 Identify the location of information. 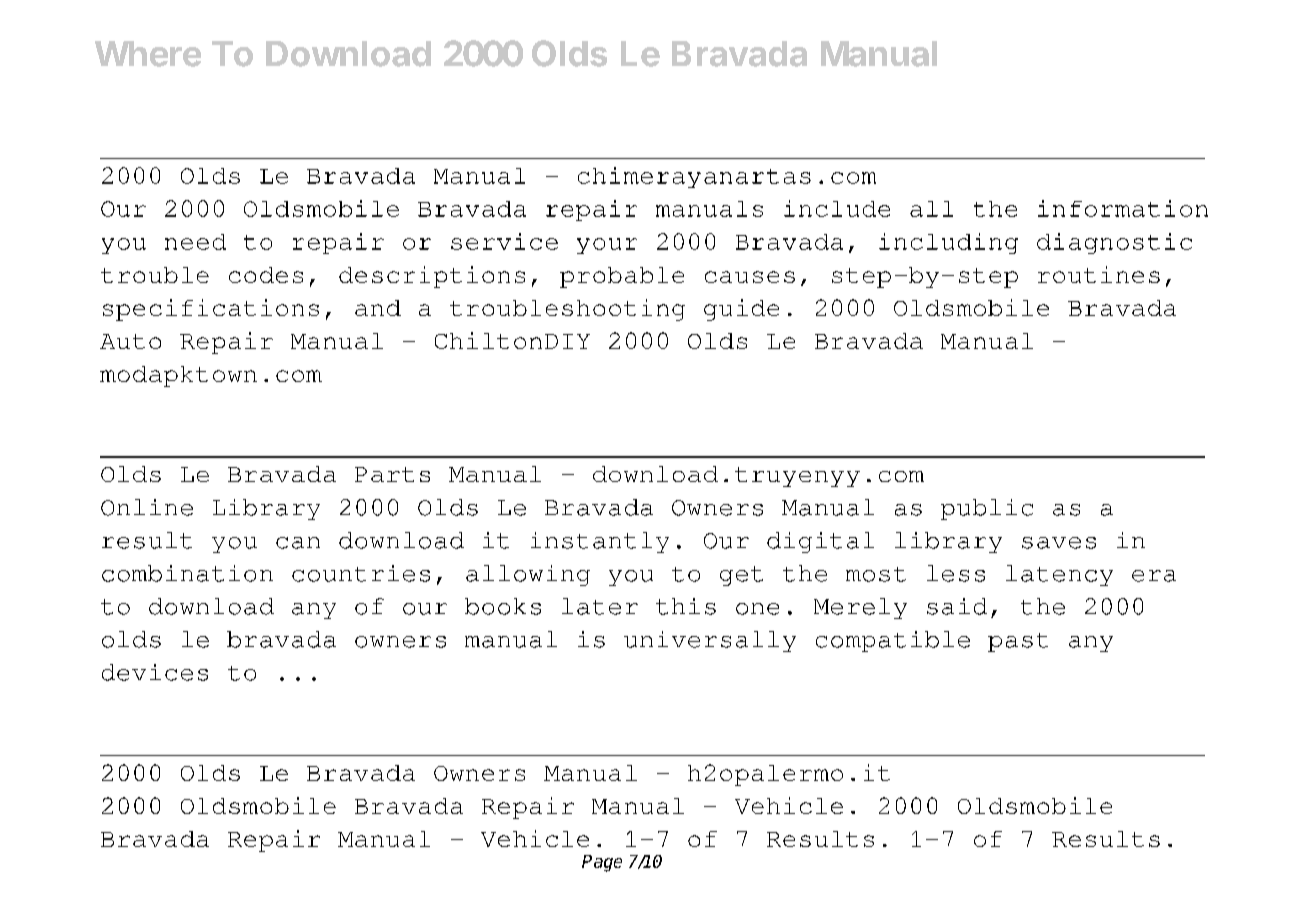
(1123, 208).
